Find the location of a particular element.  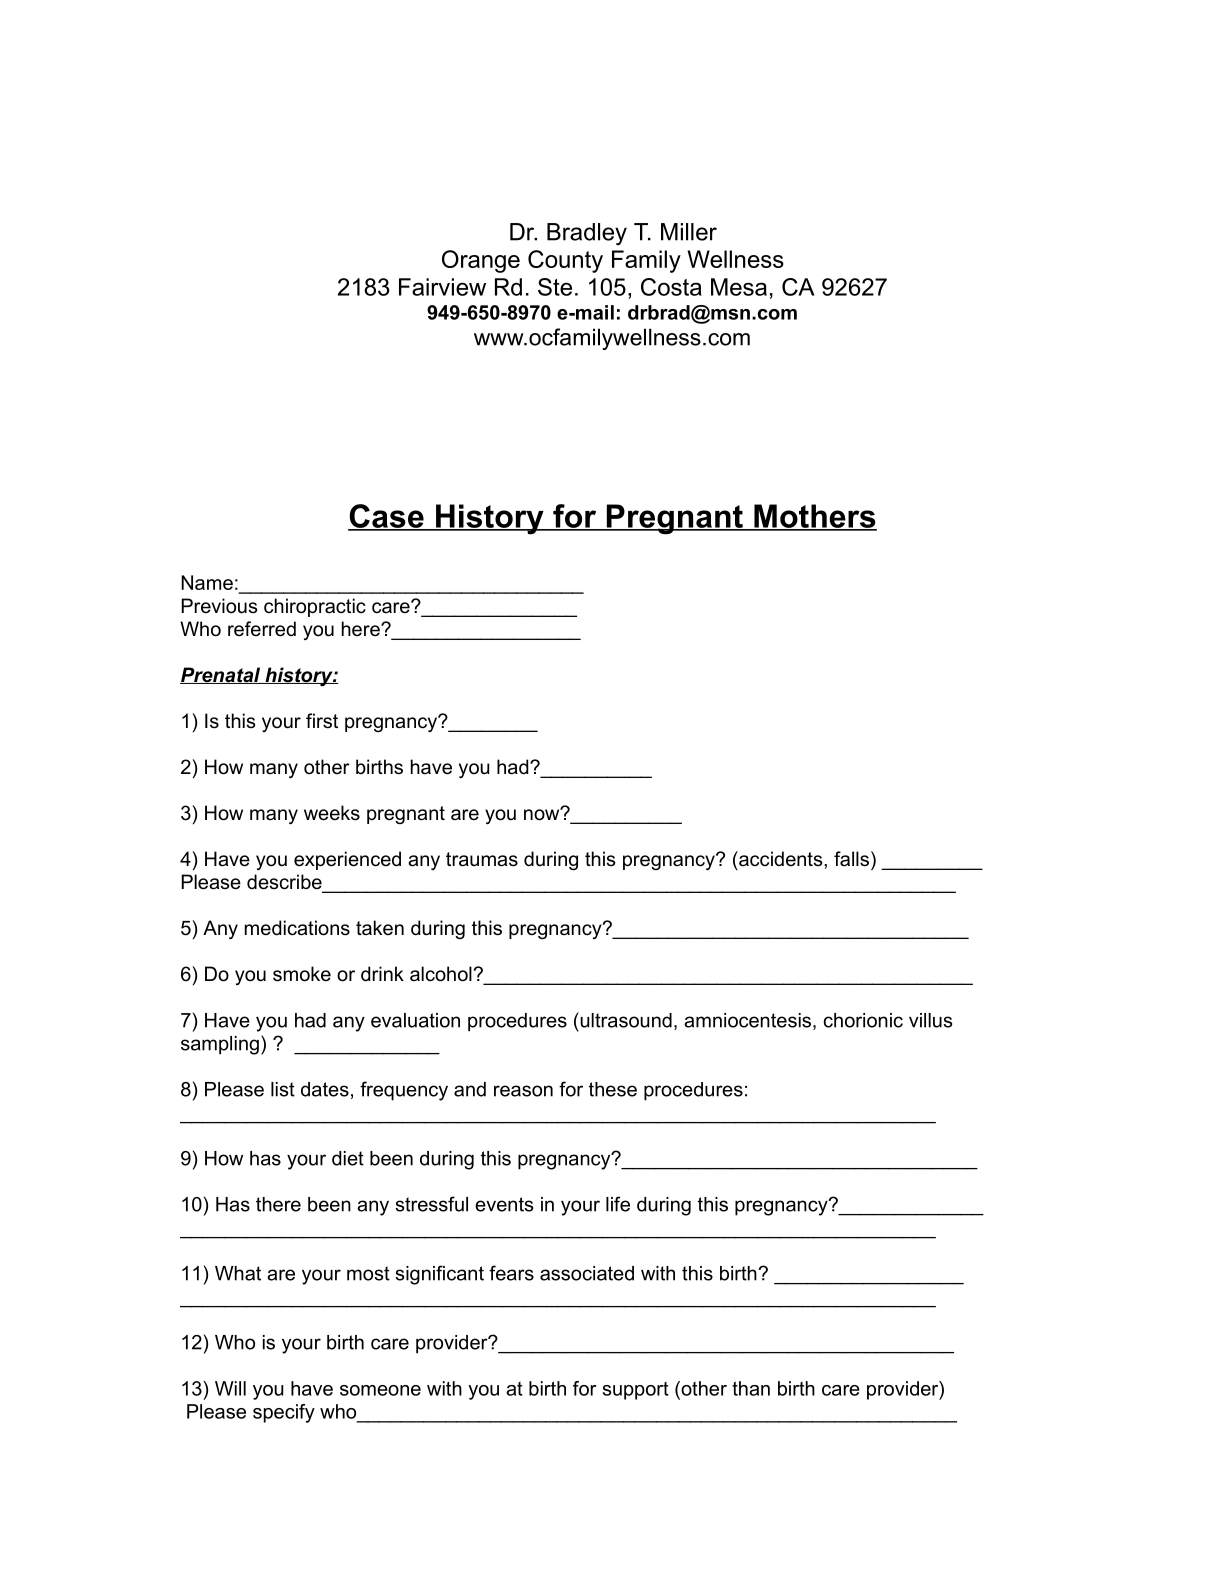

weeks is located at coordinates (332, 813).
